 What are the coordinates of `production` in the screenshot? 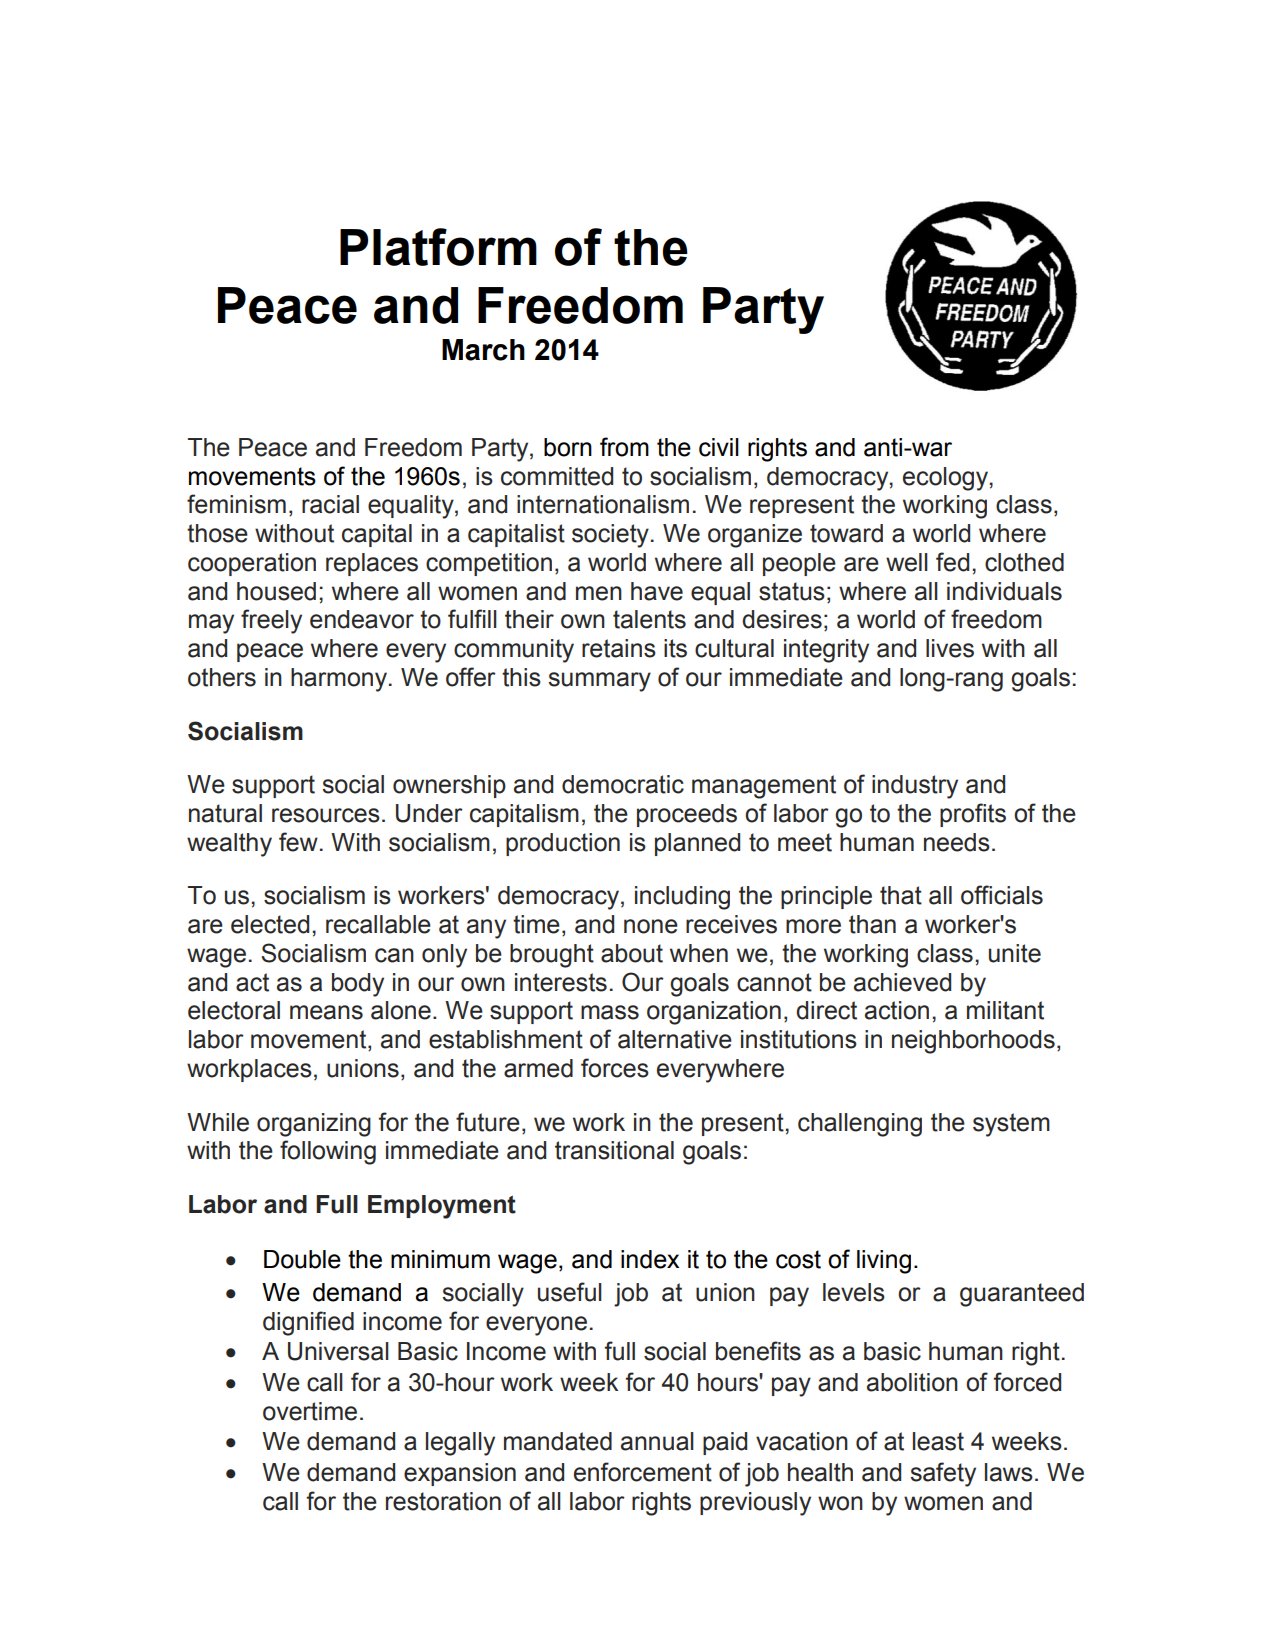 It's located at (563, 844).
